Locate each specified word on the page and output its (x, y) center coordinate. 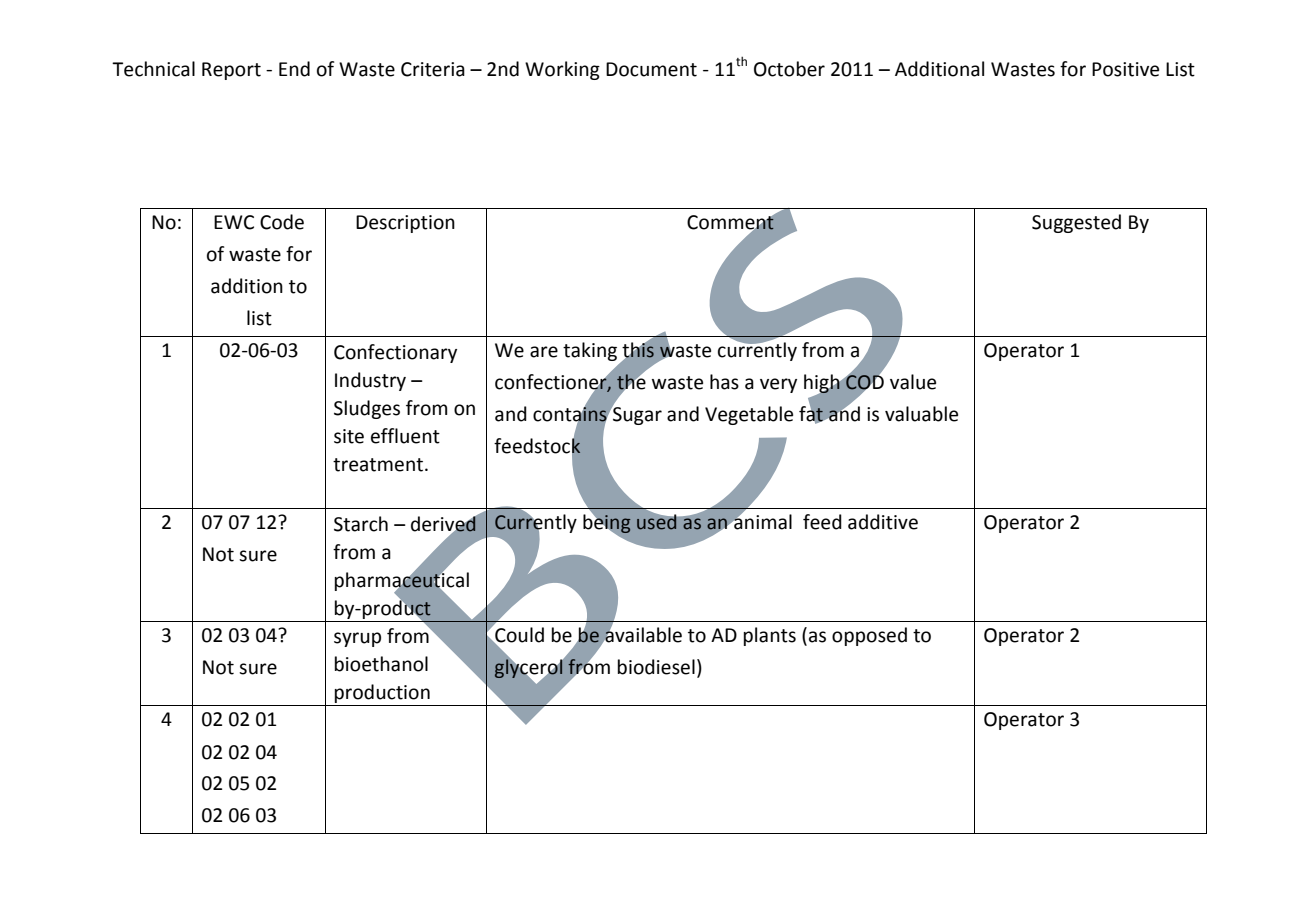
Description (405, 224)
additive (883, 522)
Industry (370, 381)
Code (282, 222)
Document (651, 69)
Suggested (1076, 223)
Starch (361, 524)
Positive (1125, 69)
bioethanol (381, 664)
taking (590, 351)
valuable (921, 414)
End (294, 69)
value (913, 382)
